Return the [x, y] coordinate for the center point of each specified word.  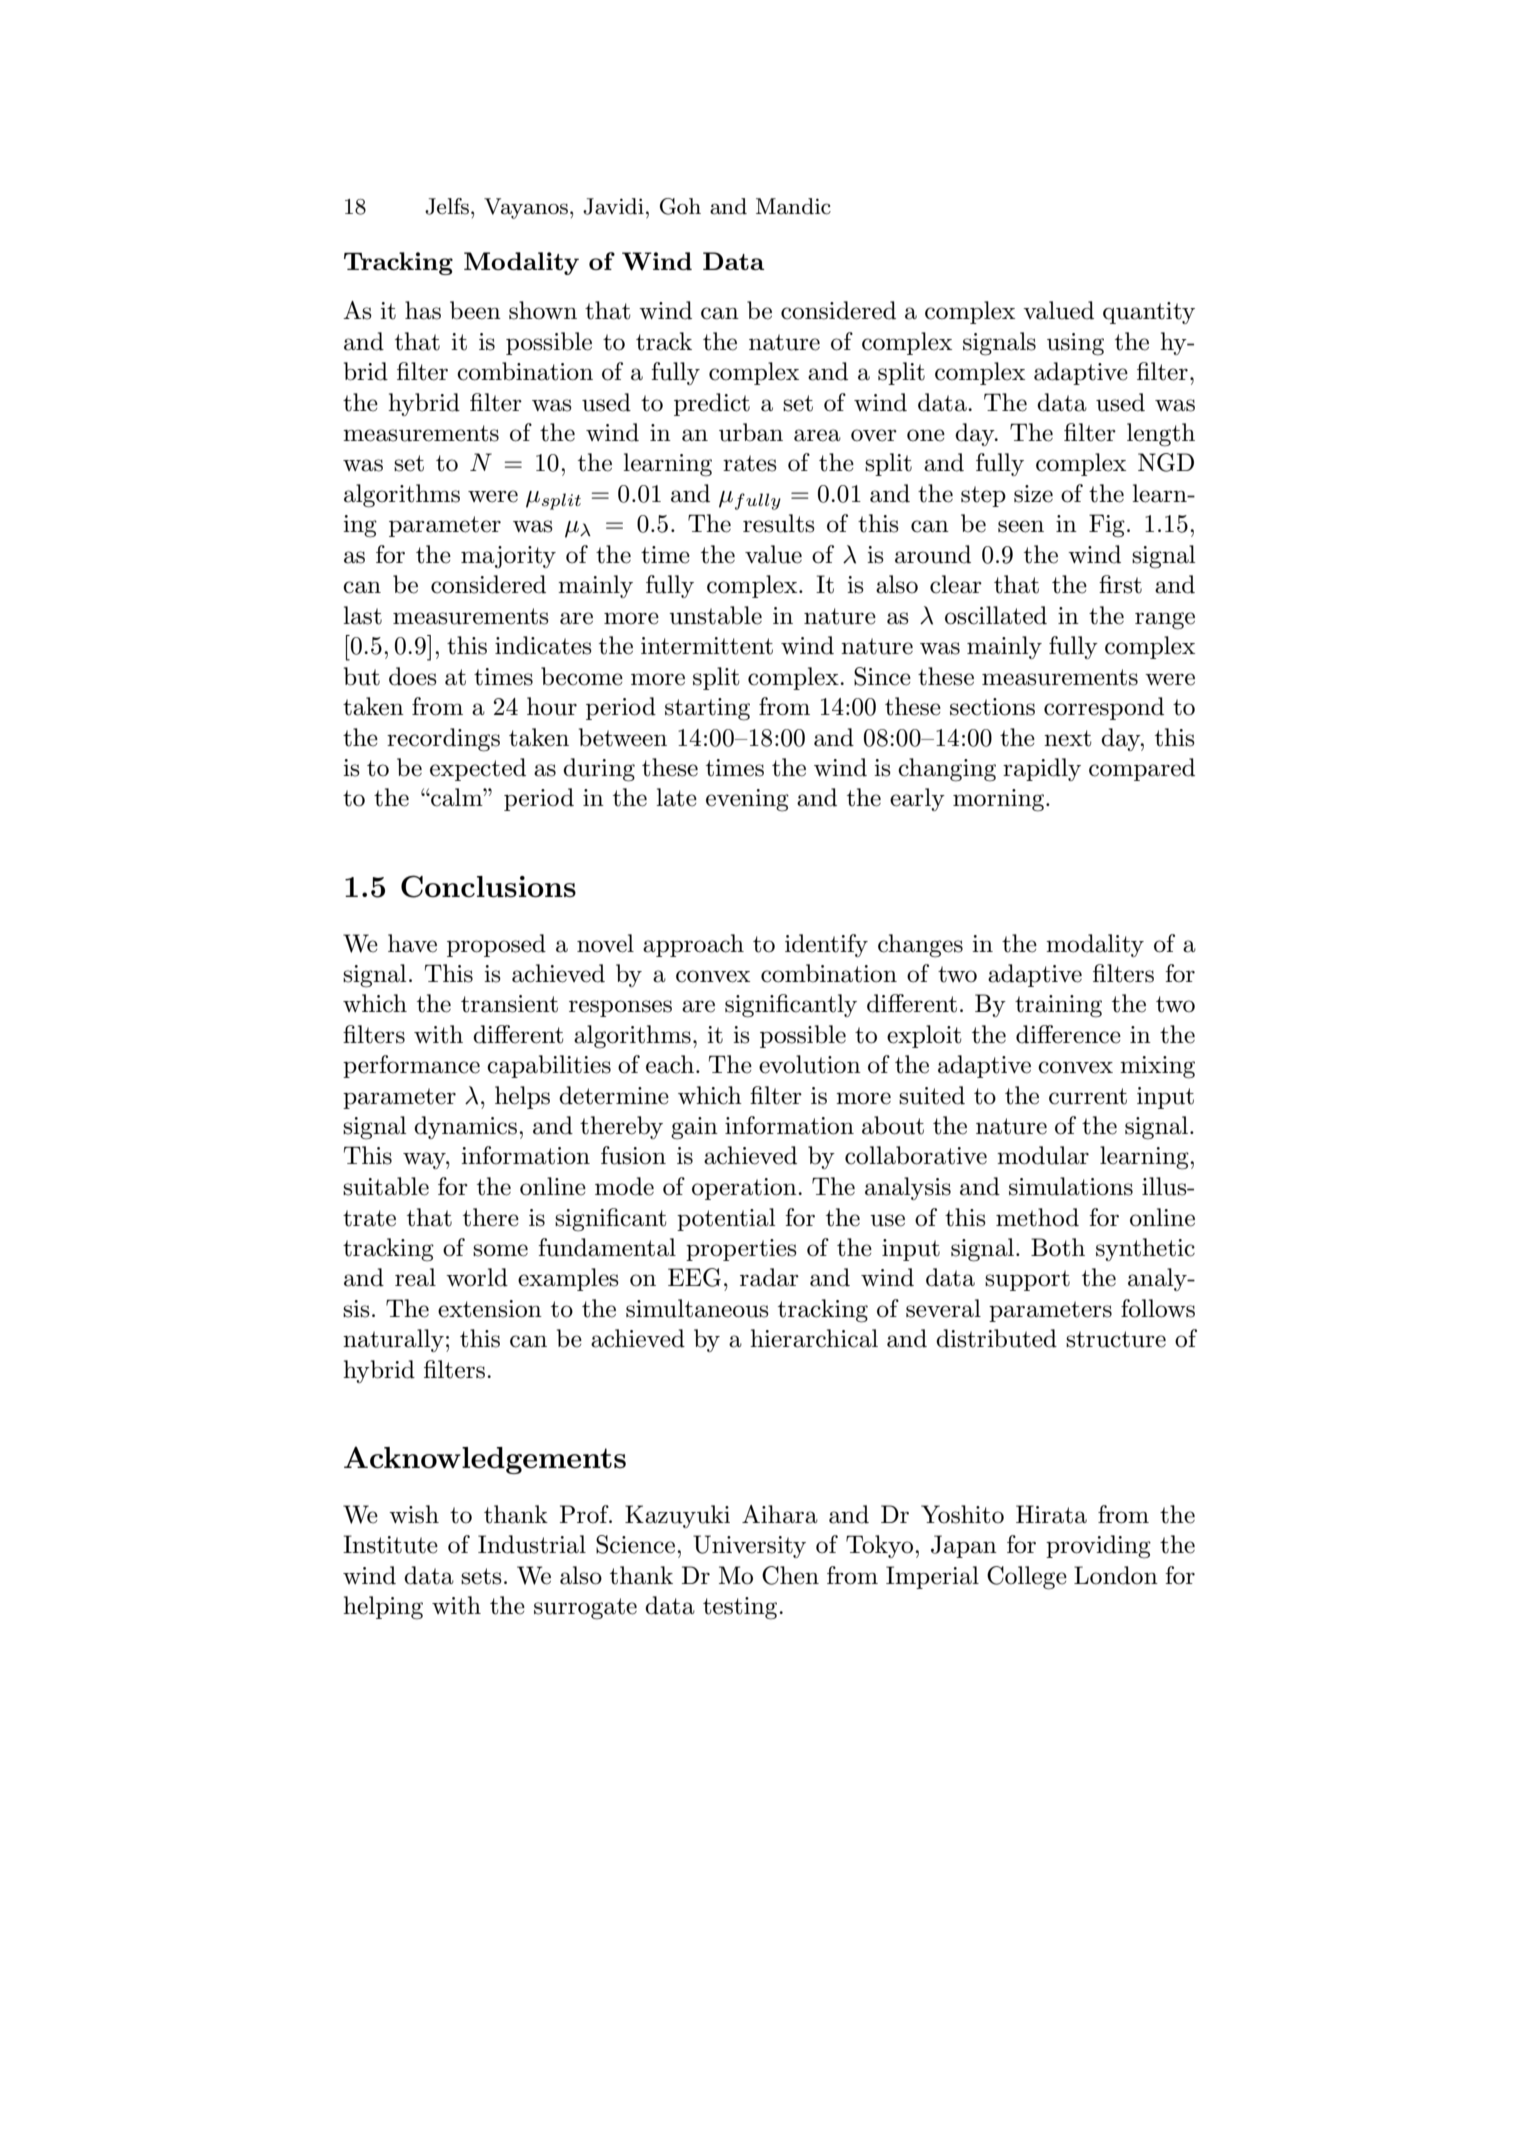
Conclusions [488, 886]
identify [826, 945]
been [475, 310]
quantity [1149, 313]
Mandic [793, 206]
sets [481, 1576]
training [1058, 1006]
